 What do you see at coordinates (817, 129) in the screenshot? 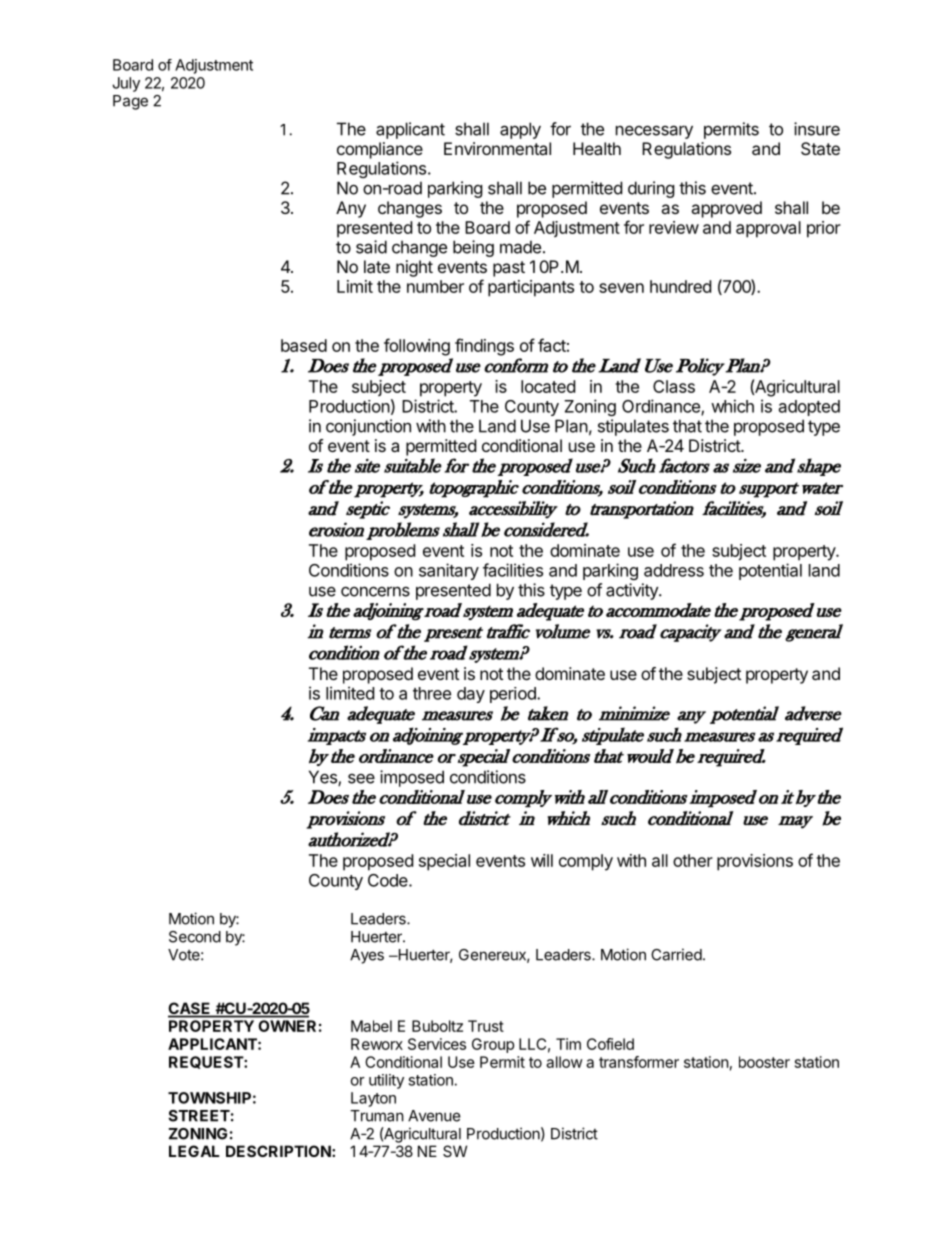
I see `insure` at bounding box center [817, 129].
